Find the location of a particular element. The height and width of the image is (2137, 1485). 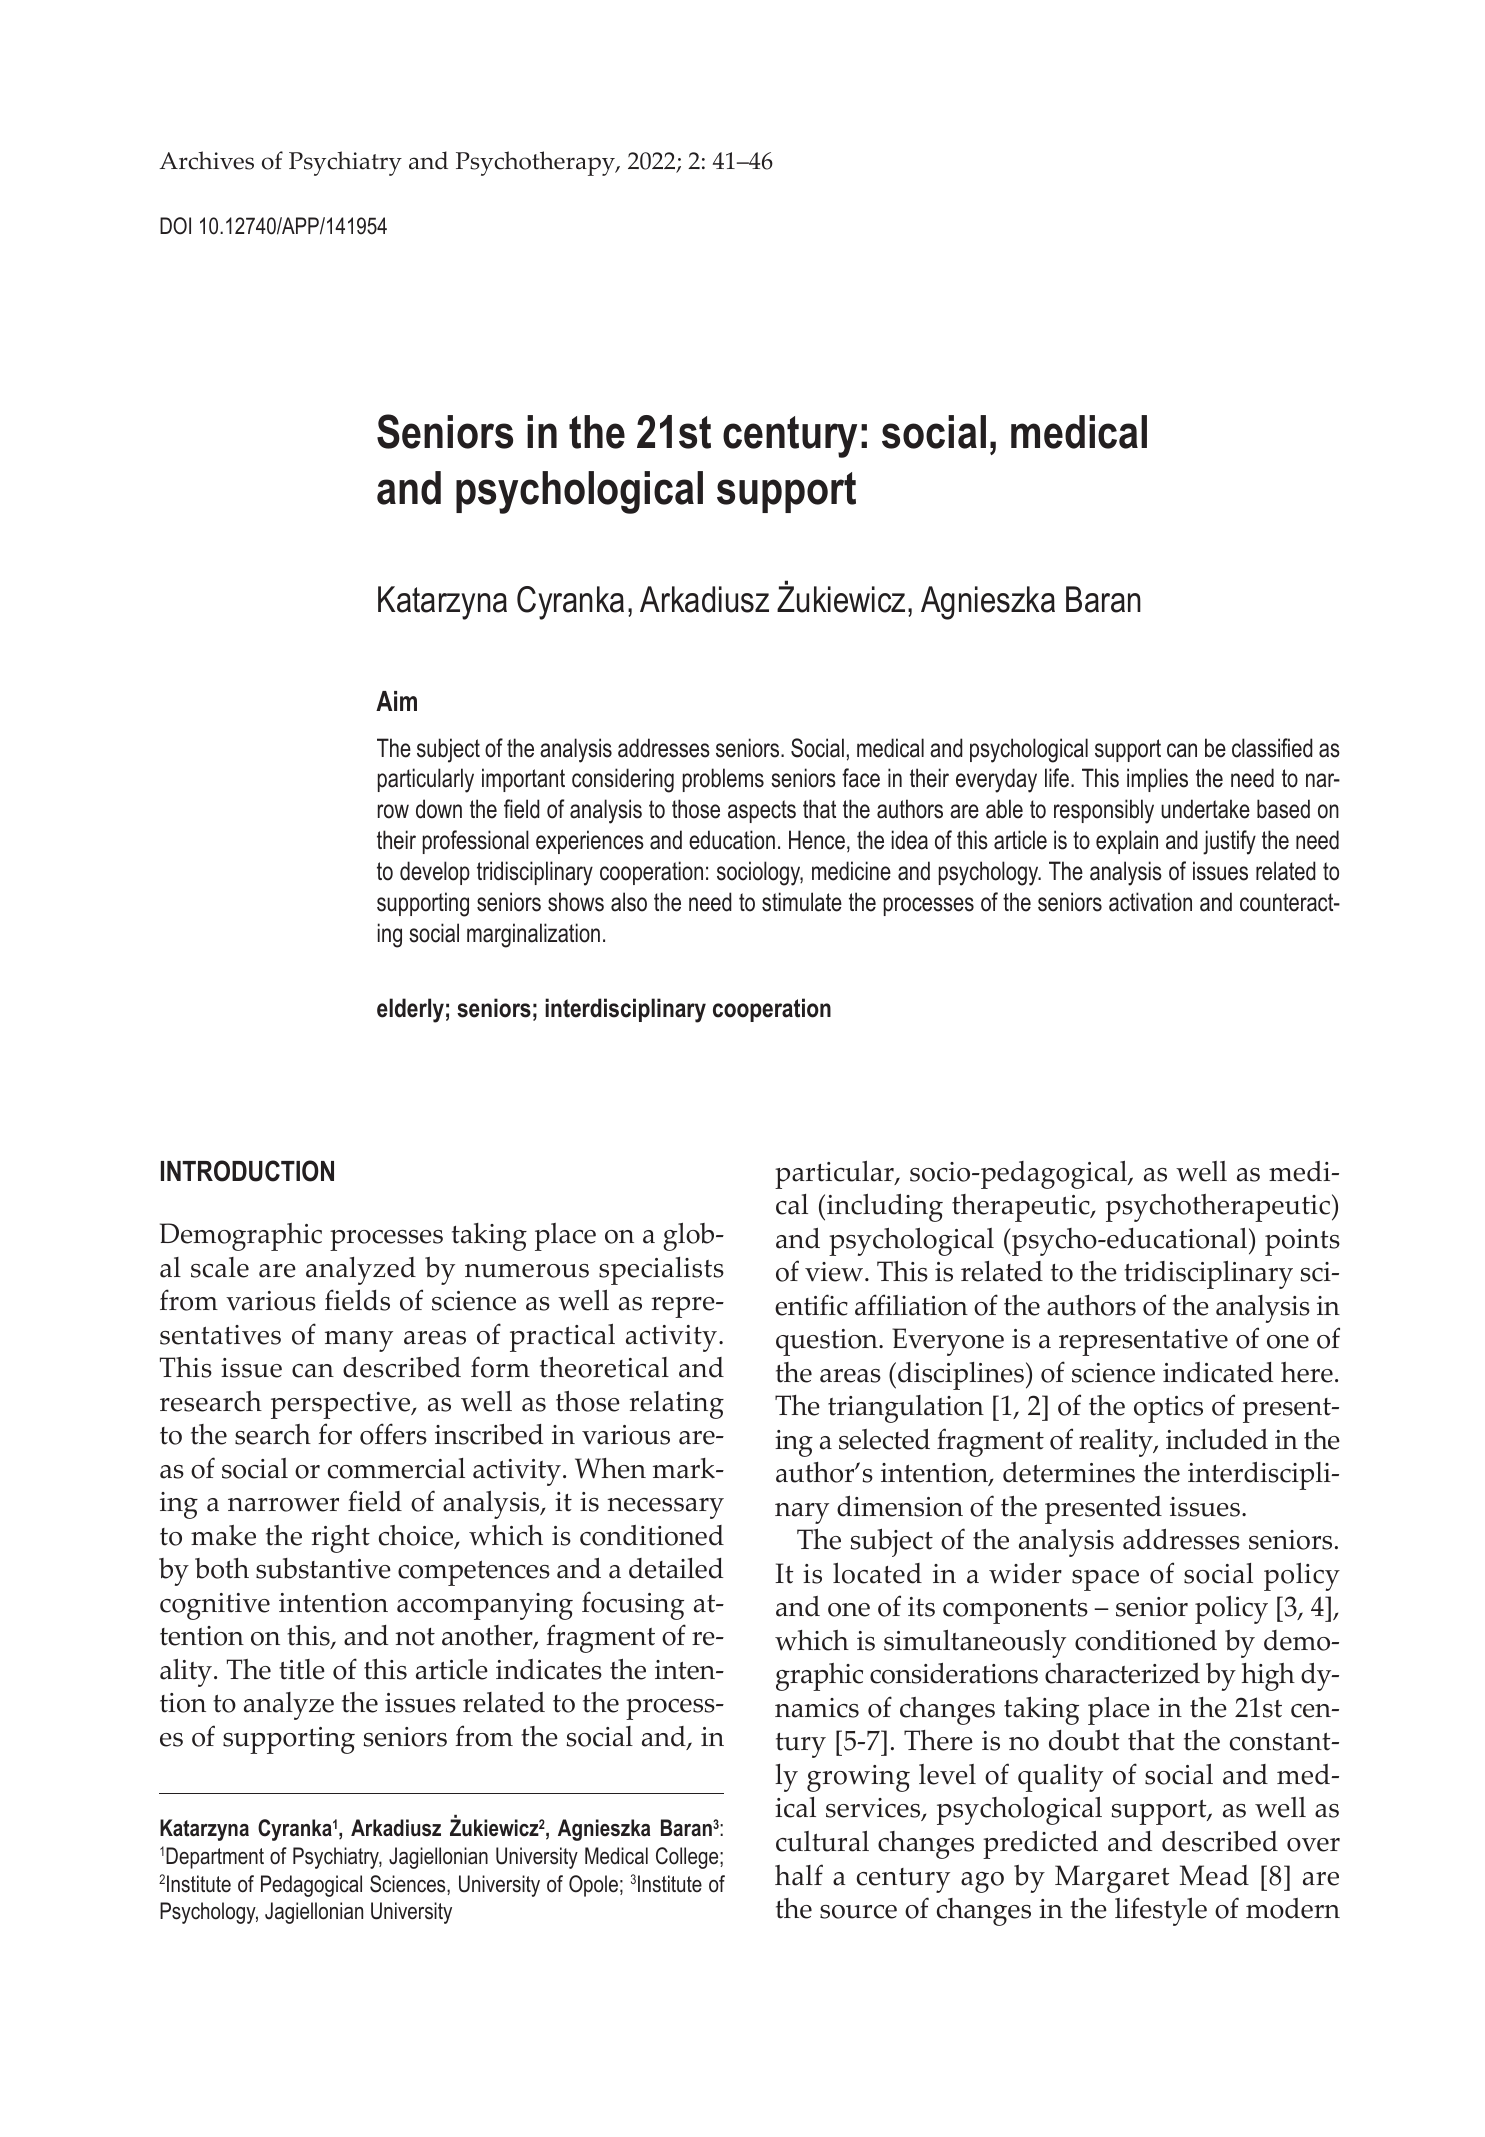

elderly is located at coordinates (410, 1010).
